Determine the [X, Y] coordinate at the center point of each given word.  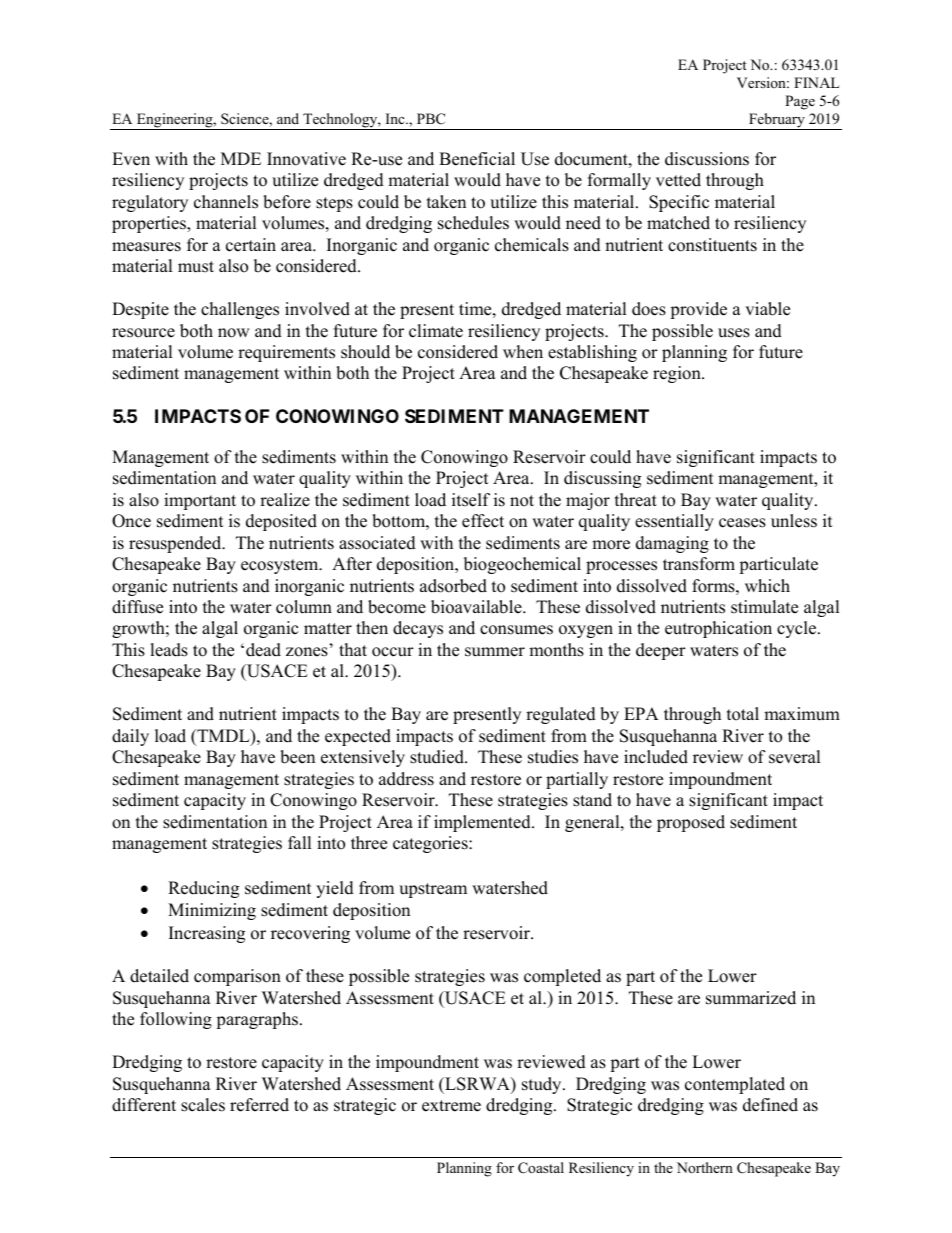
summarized [751, 998]
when [523, 352]
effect [483, 521]
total [743, 714]
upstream [433, 890]
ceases [742, 523]
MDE [241, 158]
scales [203, 1105]
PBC [431, 119]
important [200, 501]
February [777, 121]
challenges [240, 310]
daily [130, 737]
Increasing [207, 934]
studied [438, 757]
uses [734, 333]
